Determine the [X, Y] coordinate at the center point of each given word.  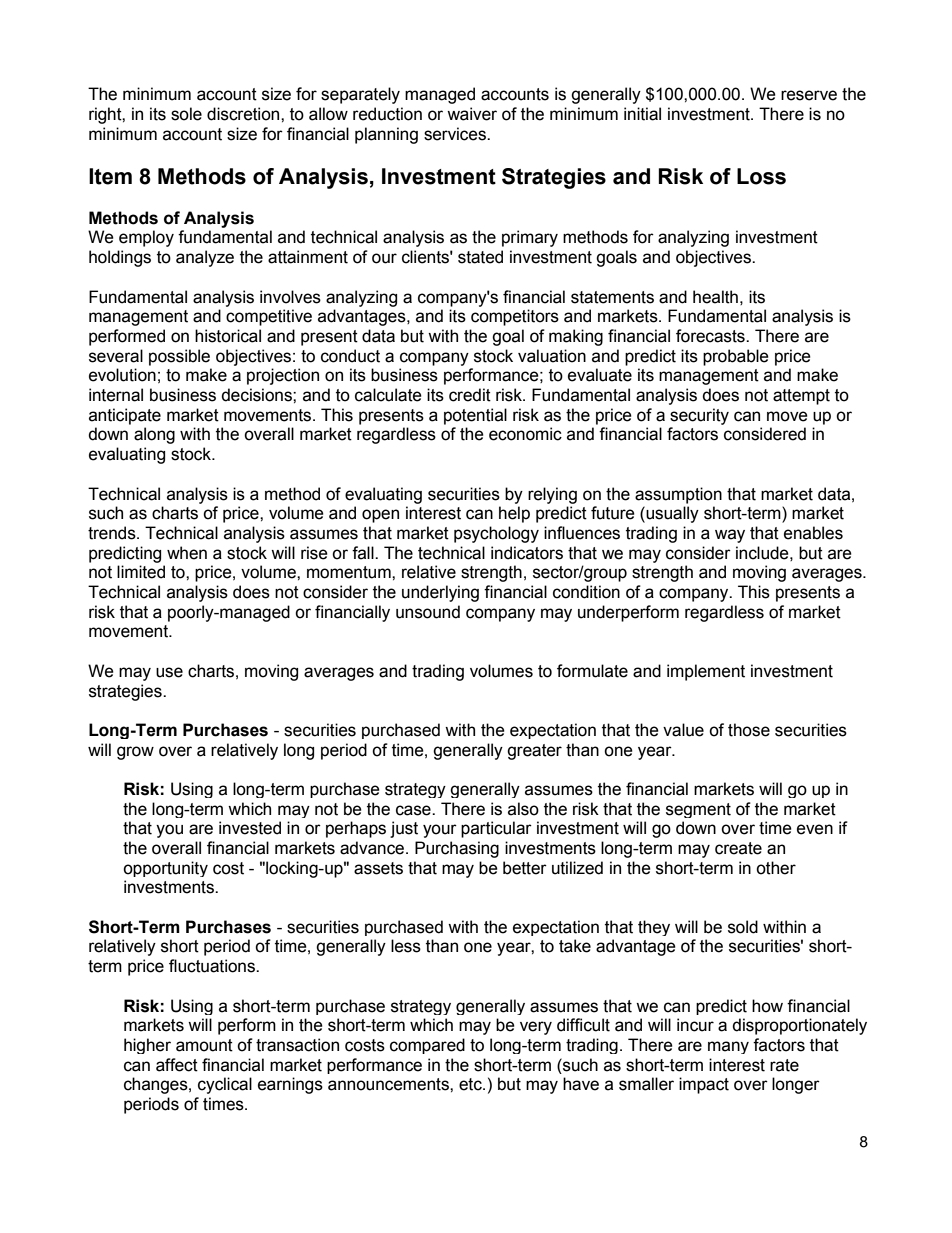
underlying [440, 593]
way [730, 536]
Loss [761, 176]
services [456, 134]
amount [204, 1045]
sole [186, 114]
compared [427, 1046]
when [187, 553]
